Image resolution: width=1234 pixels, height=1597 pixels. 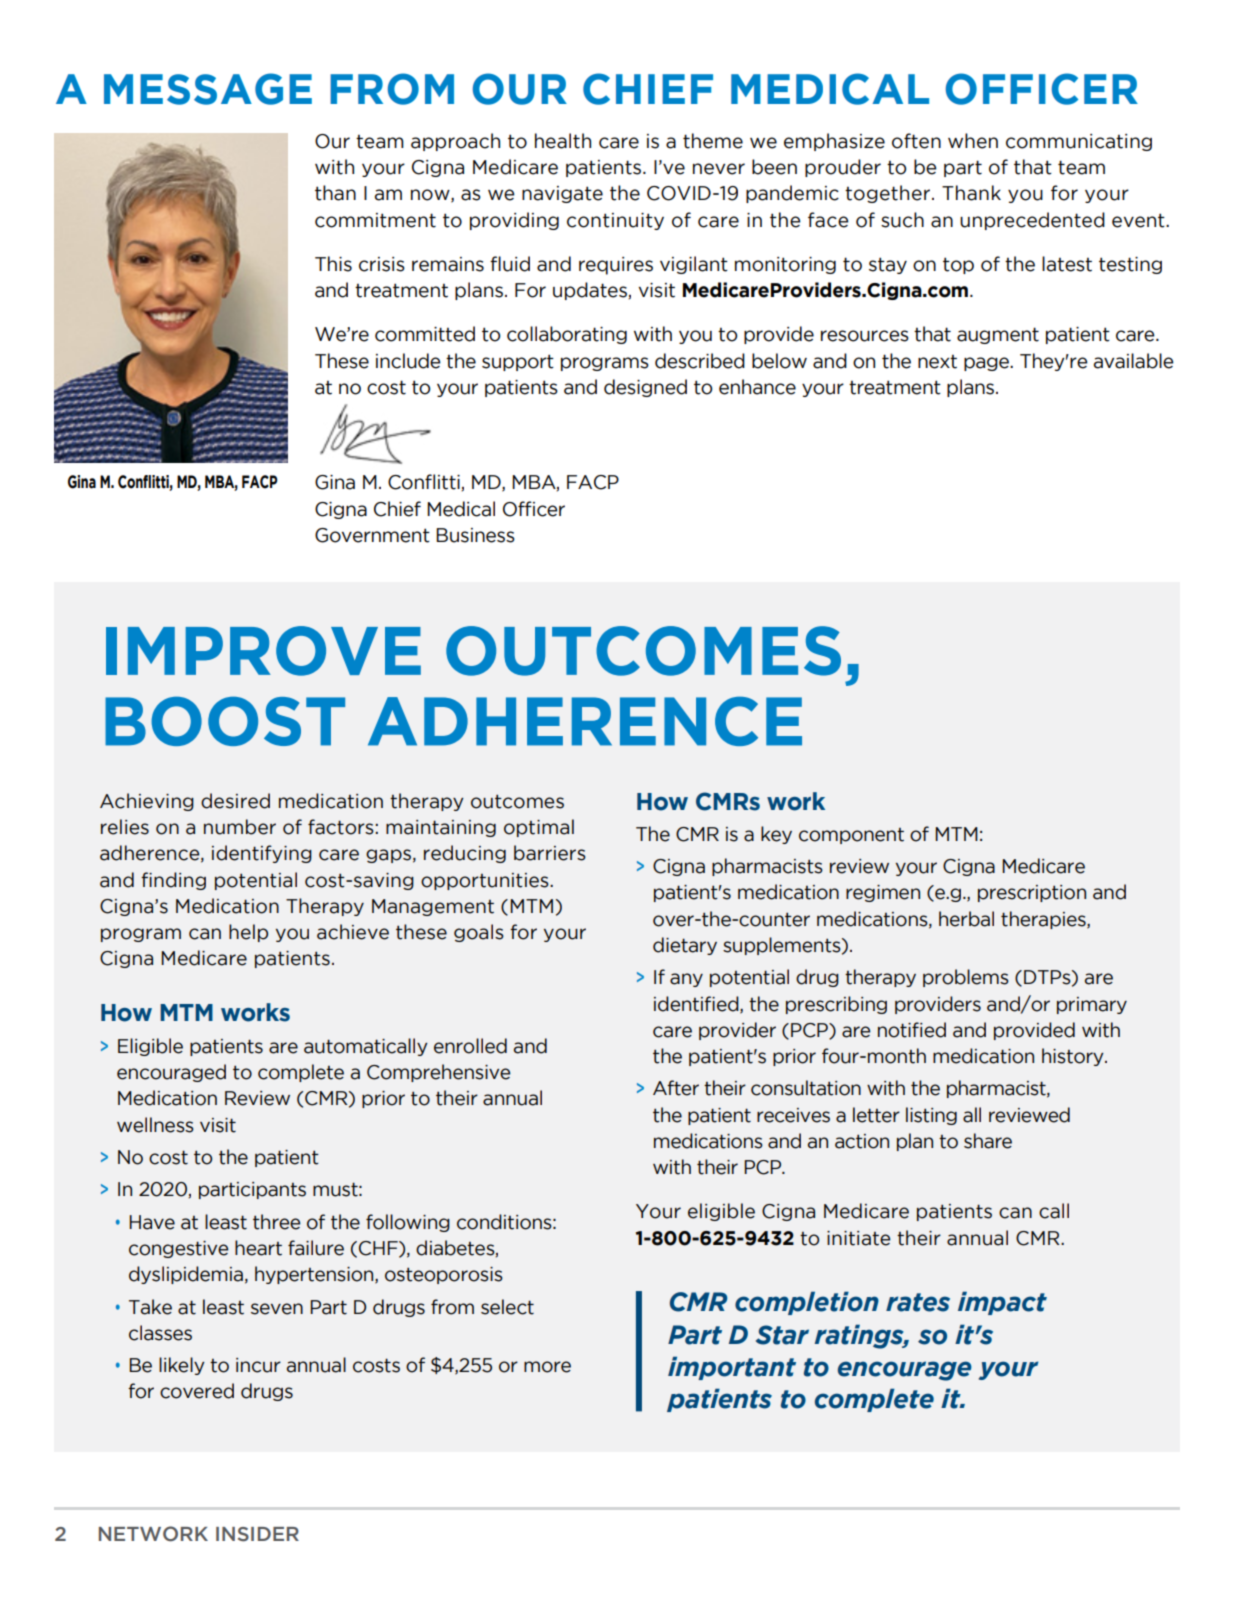 What do you see at coordinates (645, 388) in the screenshot?
I see `designed` at bounding box center [645, 388].
